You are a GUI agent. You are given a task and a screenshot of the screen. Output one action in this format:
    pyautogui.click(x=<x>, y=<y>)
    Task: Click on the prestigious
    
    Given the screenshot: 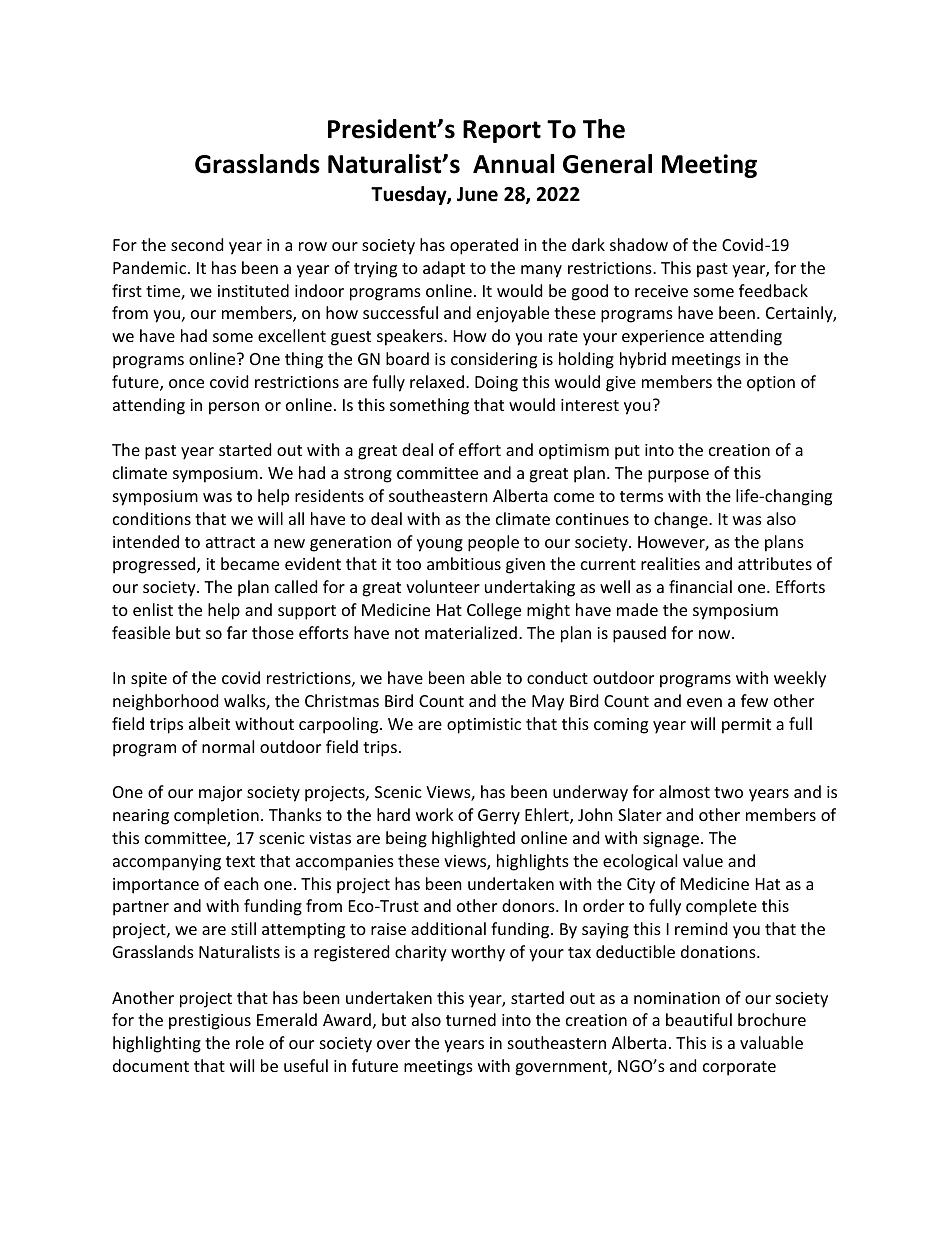 What is the action you would take?
    pyautogui.click(x=210, y=1022)
